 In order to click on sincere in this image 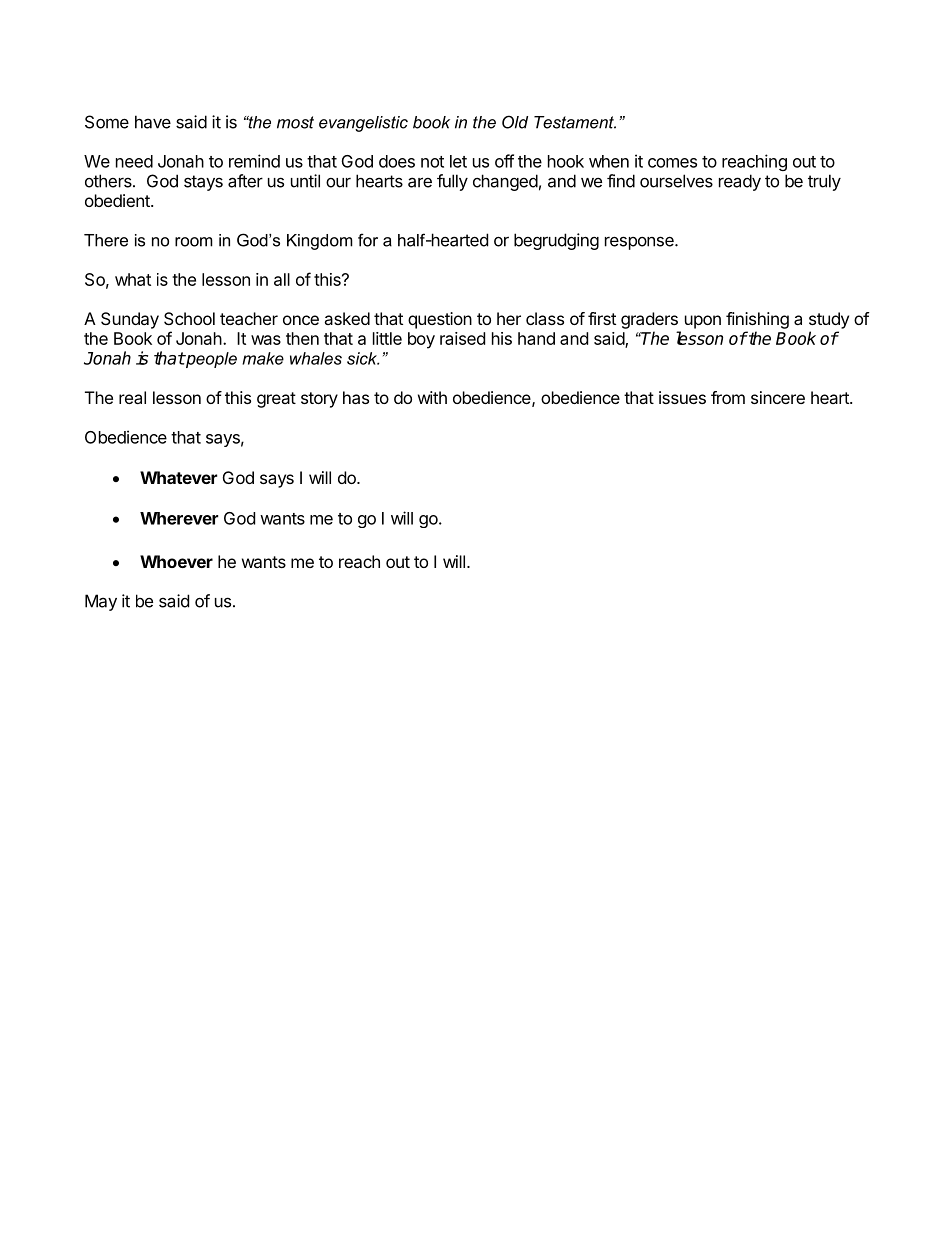, I will do `click(778, 397)`.
